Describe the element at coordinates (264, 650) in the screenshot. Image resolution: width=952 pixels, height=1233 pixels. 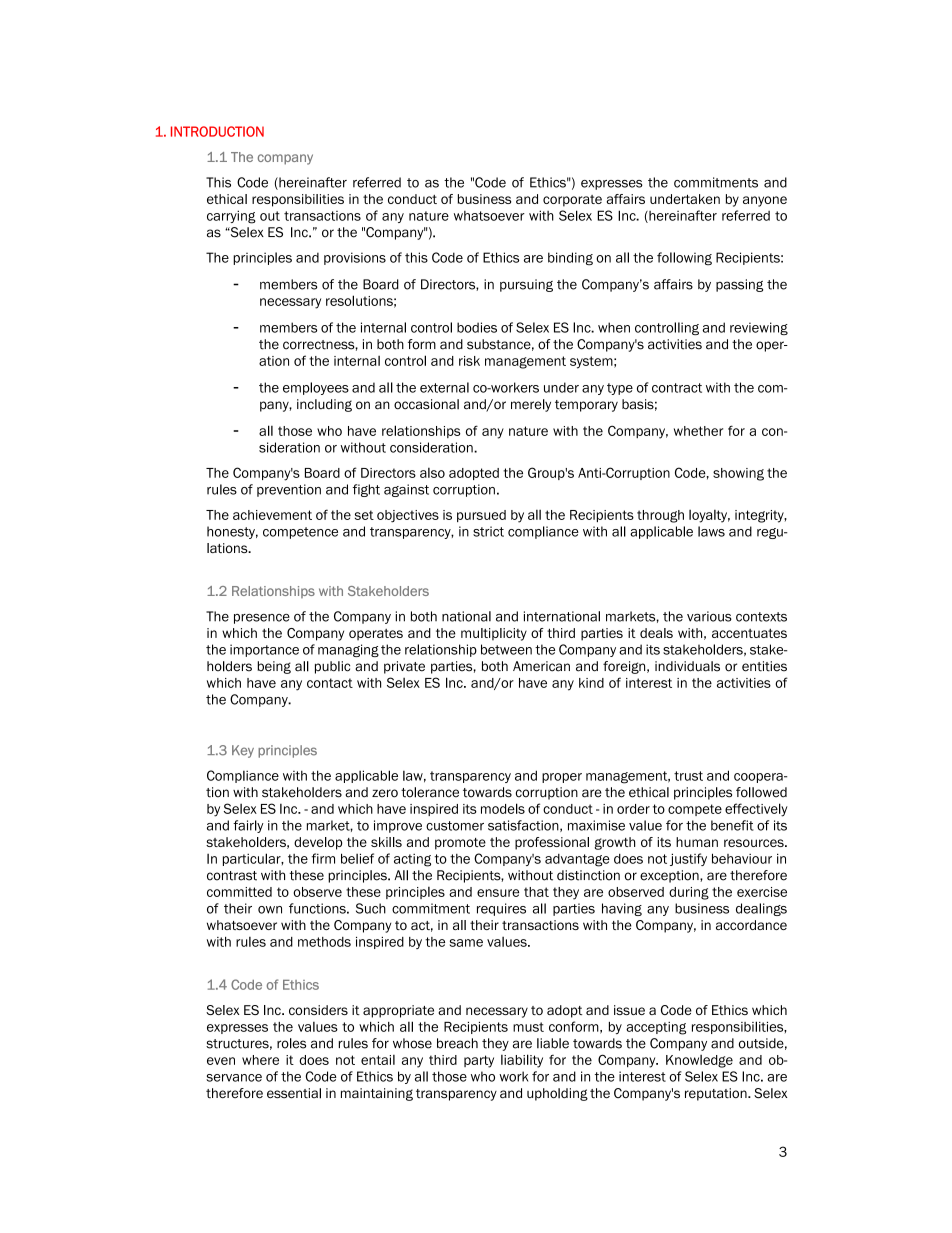
I see `importance` at that location.
